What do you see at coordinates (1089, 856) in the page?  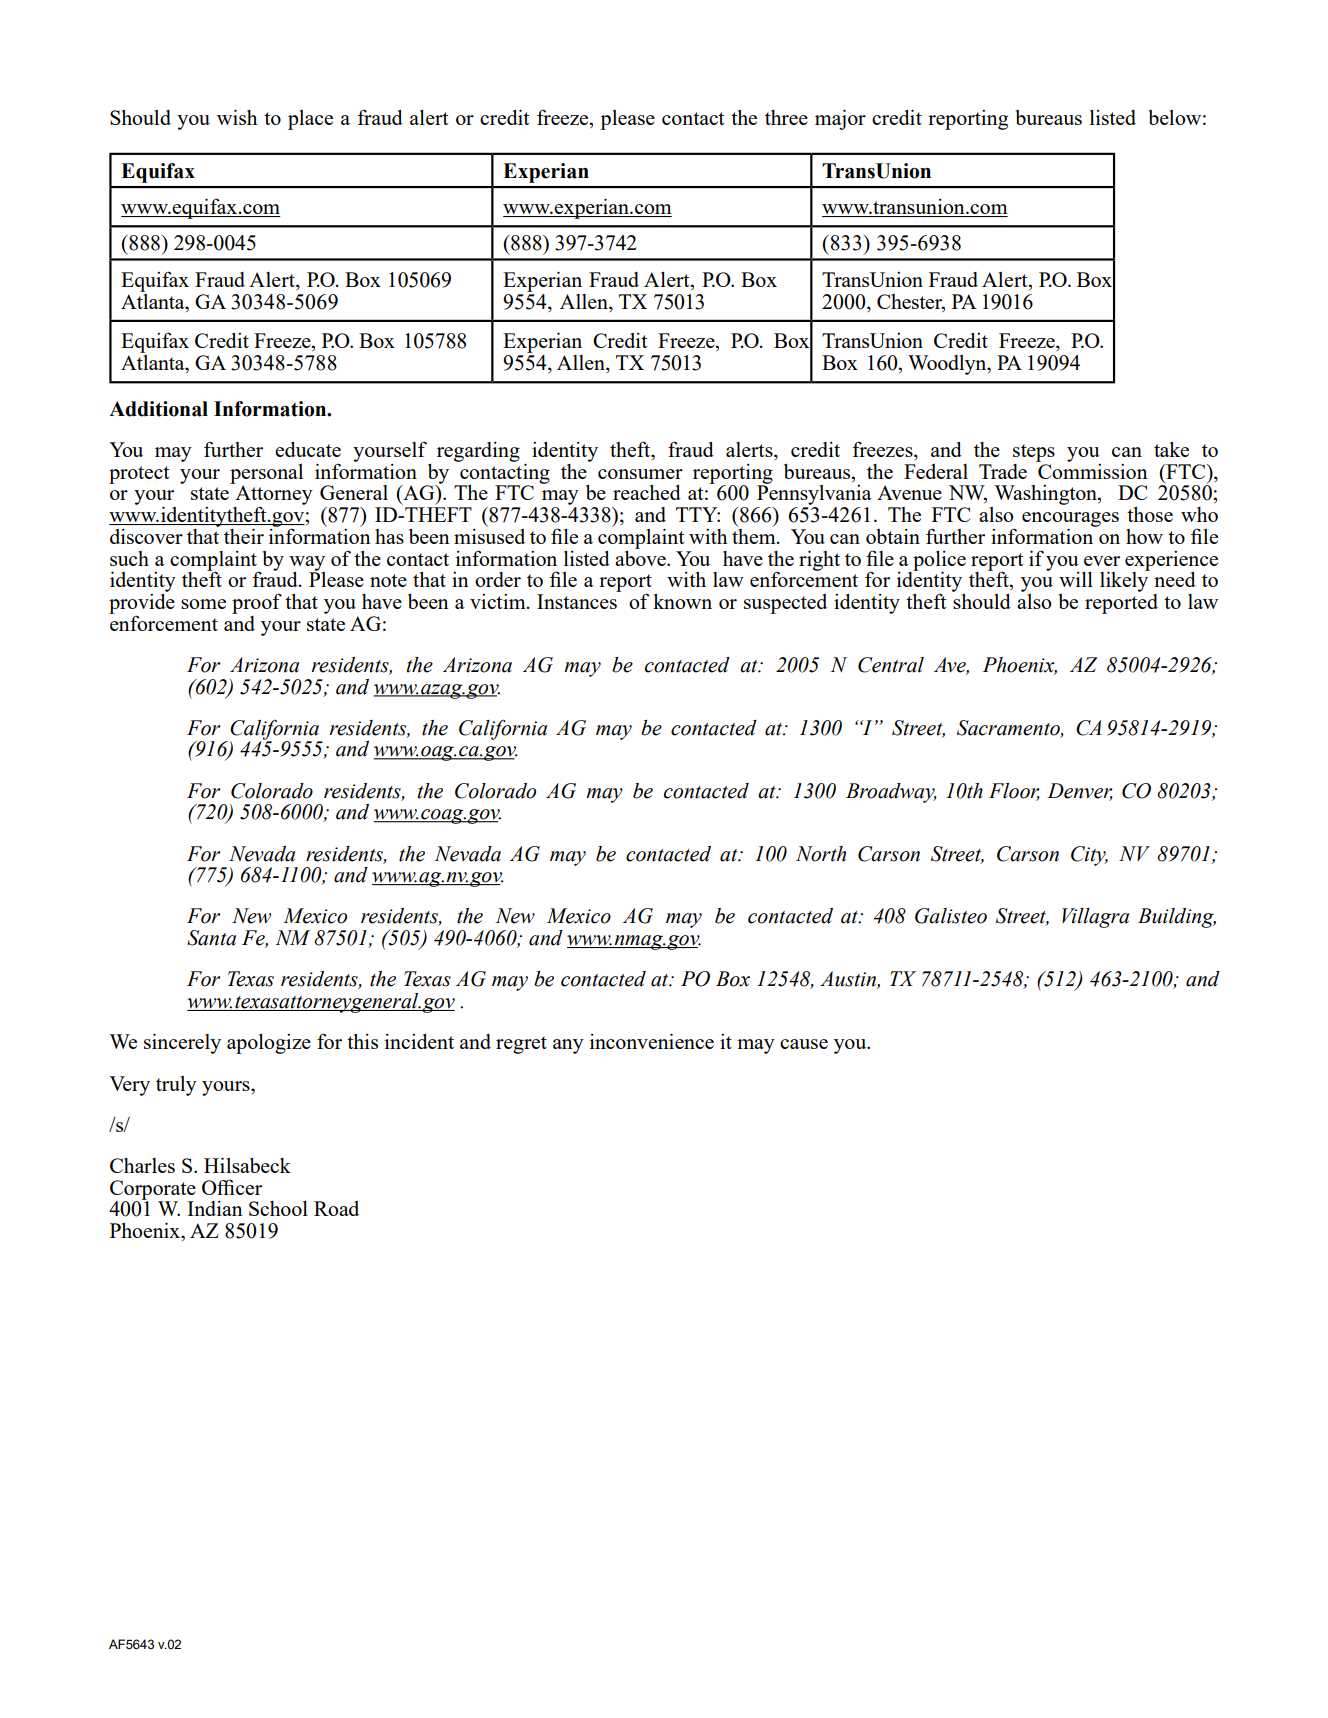 I see `City` at bounding box center [1089, 856].
